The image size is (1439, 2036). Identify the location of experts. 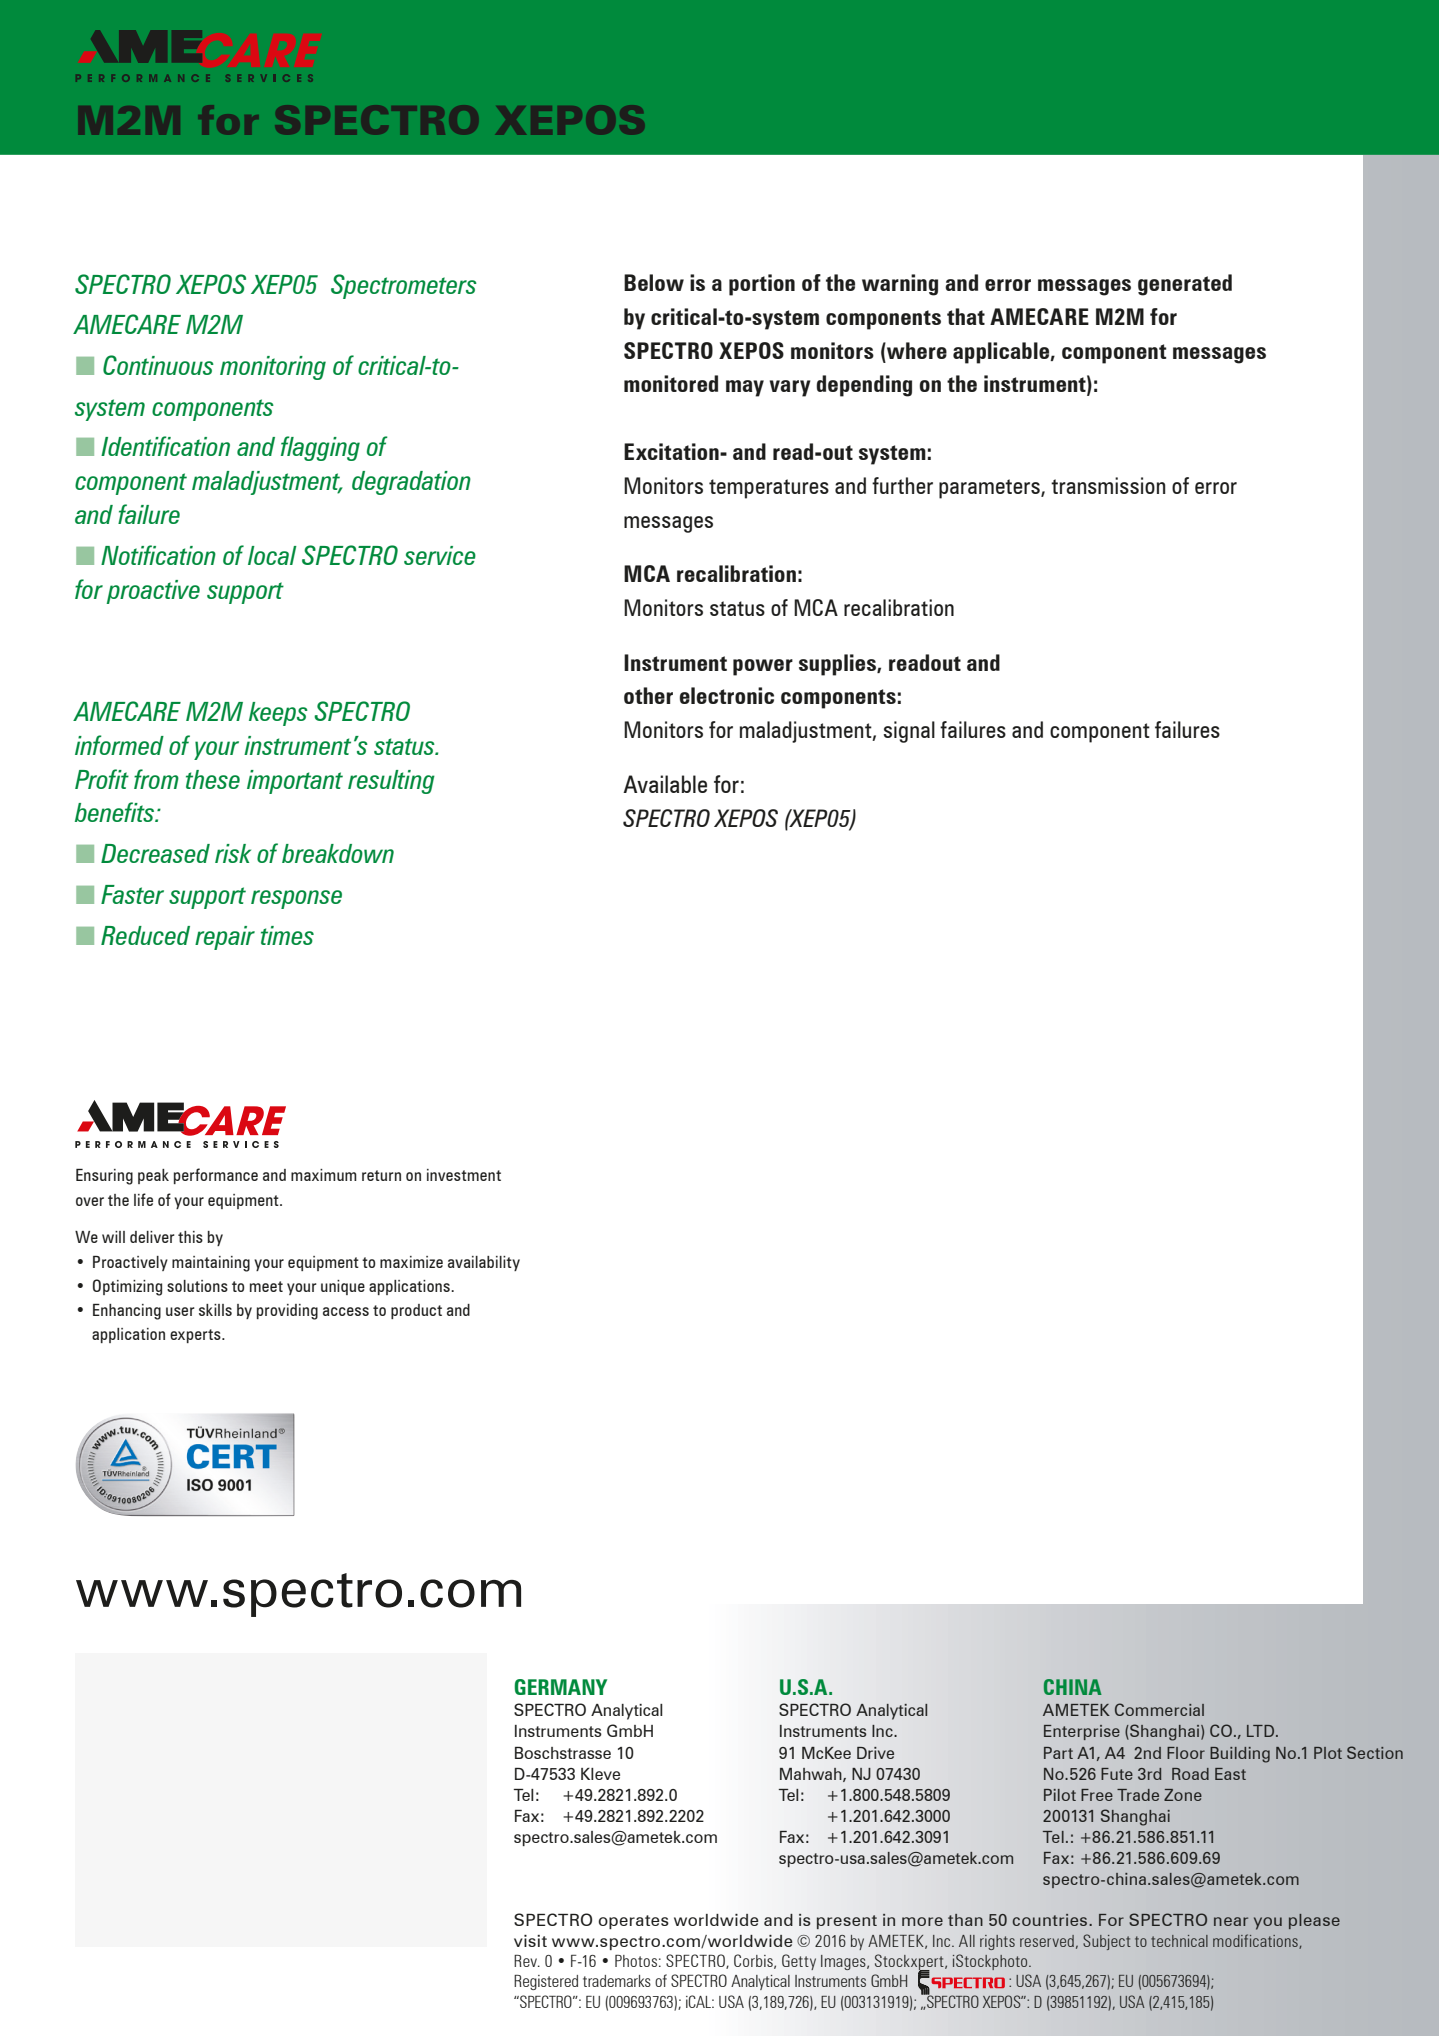
(196, 1336).
